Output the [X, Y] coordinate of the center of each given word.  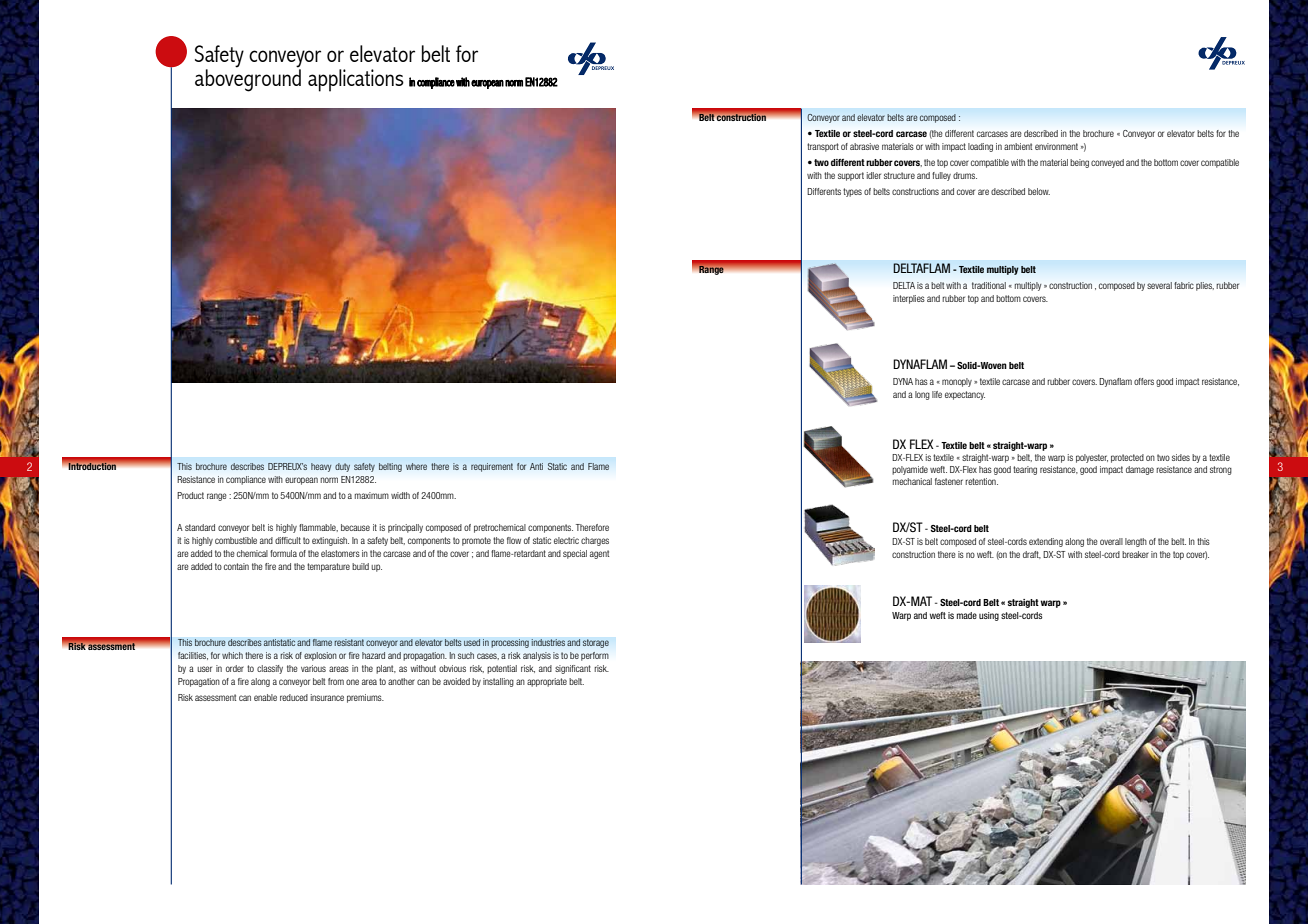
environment [1056, 146]
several [1159, 285]
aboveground [248, 79]
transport [823, 147]
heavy [321, 467]
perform [595, 656]
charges [595, 541]
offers [1144, 381]
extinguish [330, 541]
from [336, 681]
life [937, 394]
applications [356, 80]
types [852, 192]
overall [1111, 541]
